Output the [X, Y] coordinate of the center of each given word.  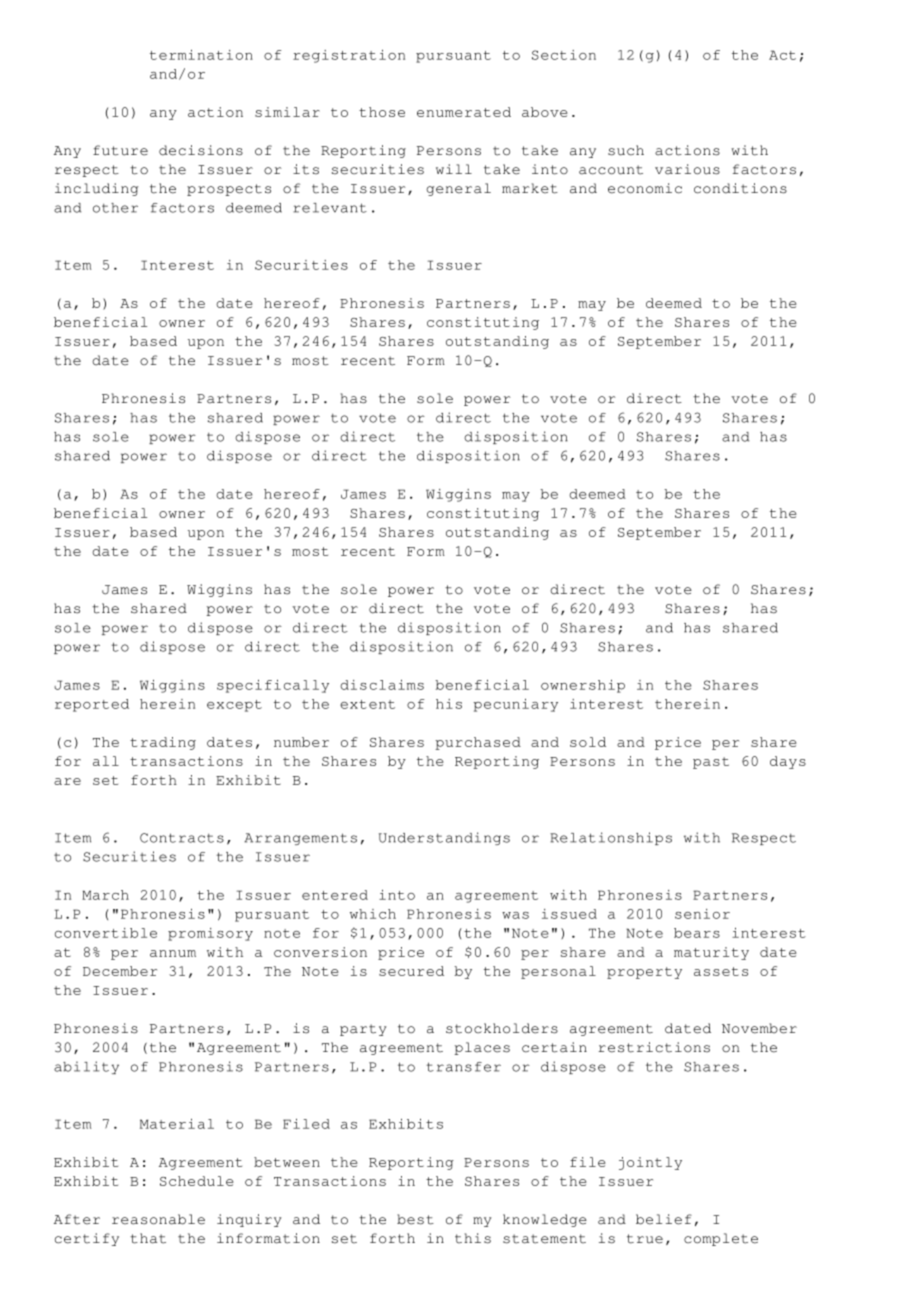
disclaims [382, 685]
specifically [273, 686]
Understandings [444, 838]
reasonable [158, 1219]
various [687, 169]
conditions [740, 188]
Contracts [182, 838]
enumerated [464, 112]
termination [201, 55]
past [711, 763]
